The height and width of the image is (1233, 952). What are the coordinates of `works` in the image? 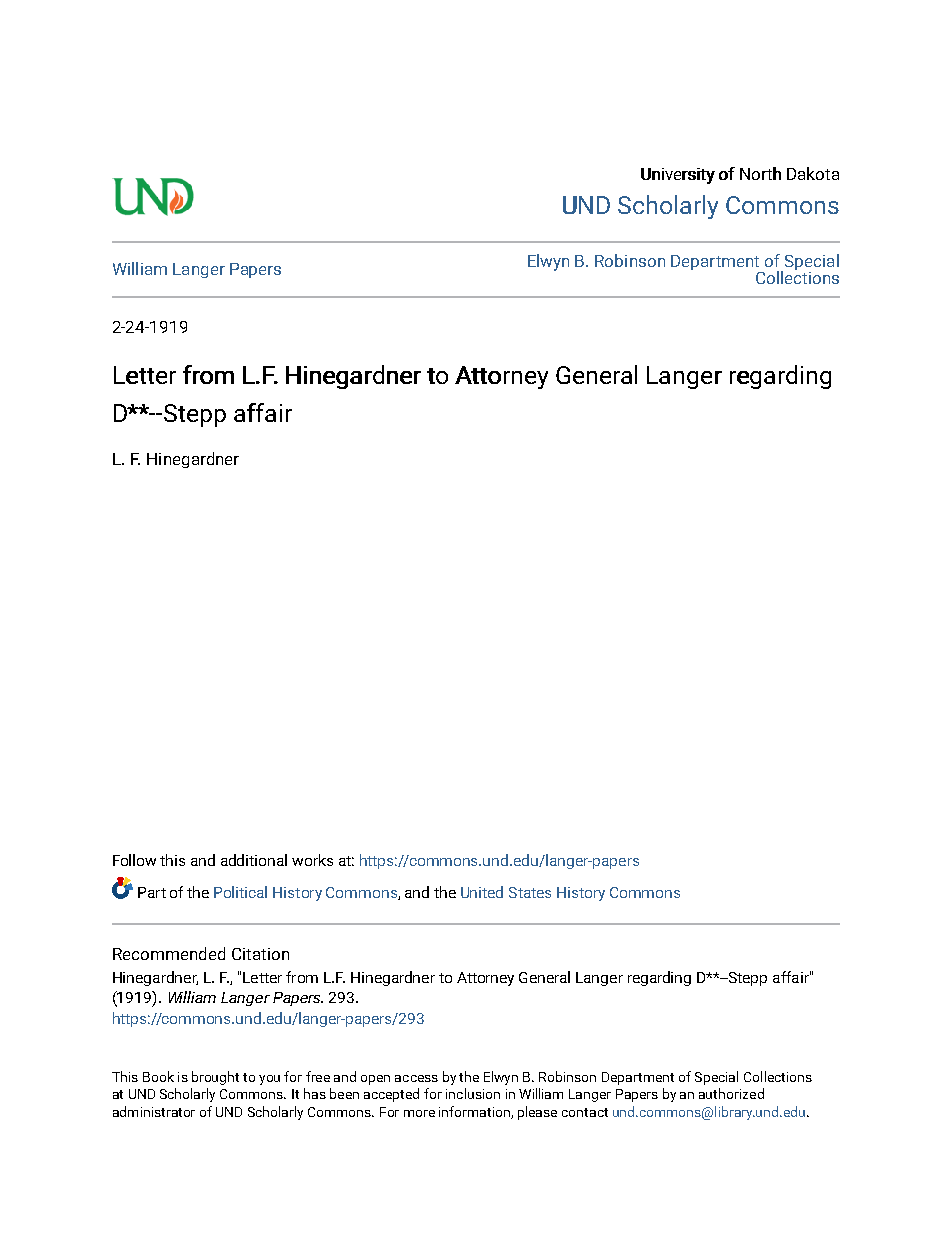 It's located at (312, 860).
